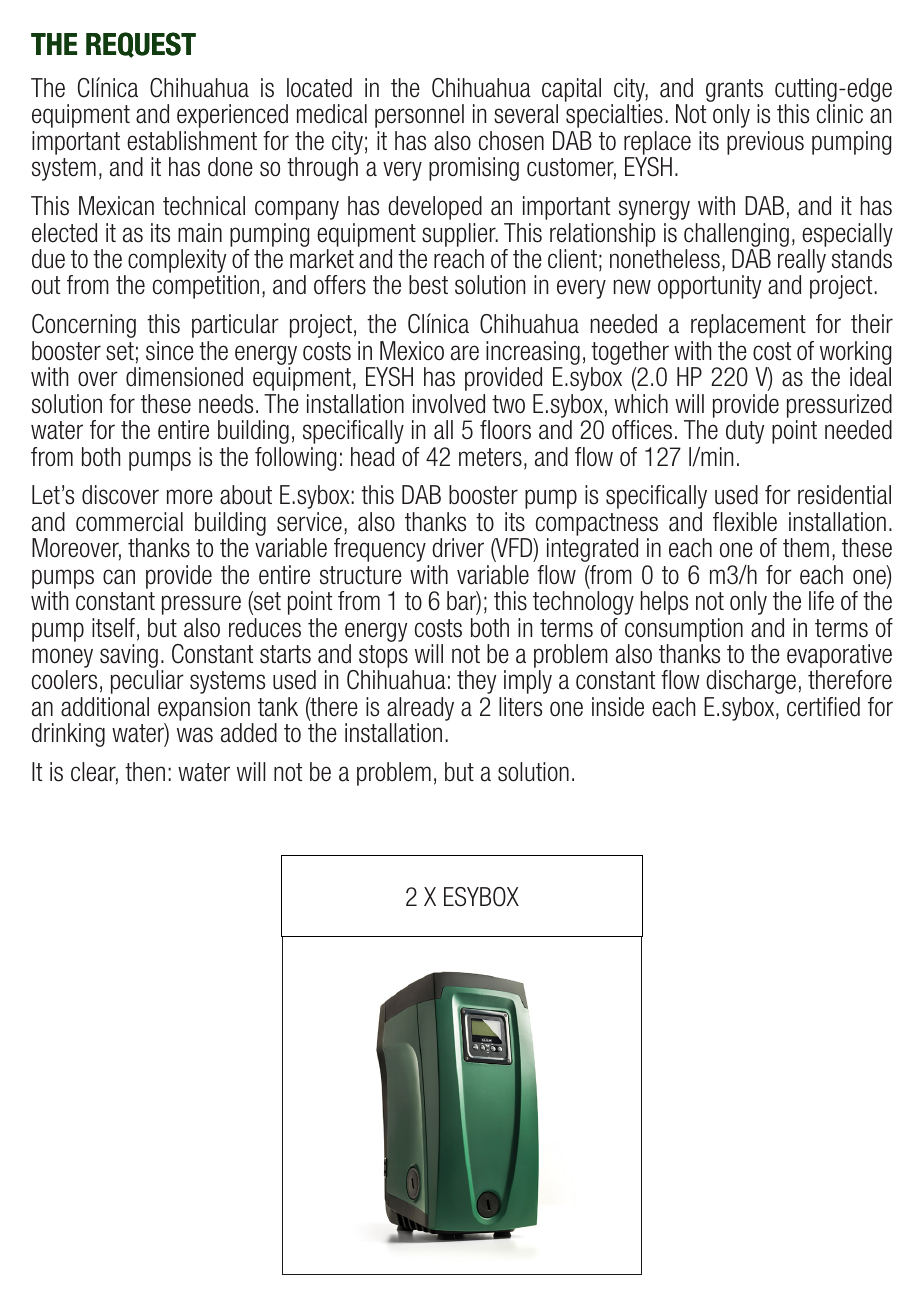  What do you see at coordinates (141, 45) in the document?
I see `REQUEST` at bounding box center [141, 45].
